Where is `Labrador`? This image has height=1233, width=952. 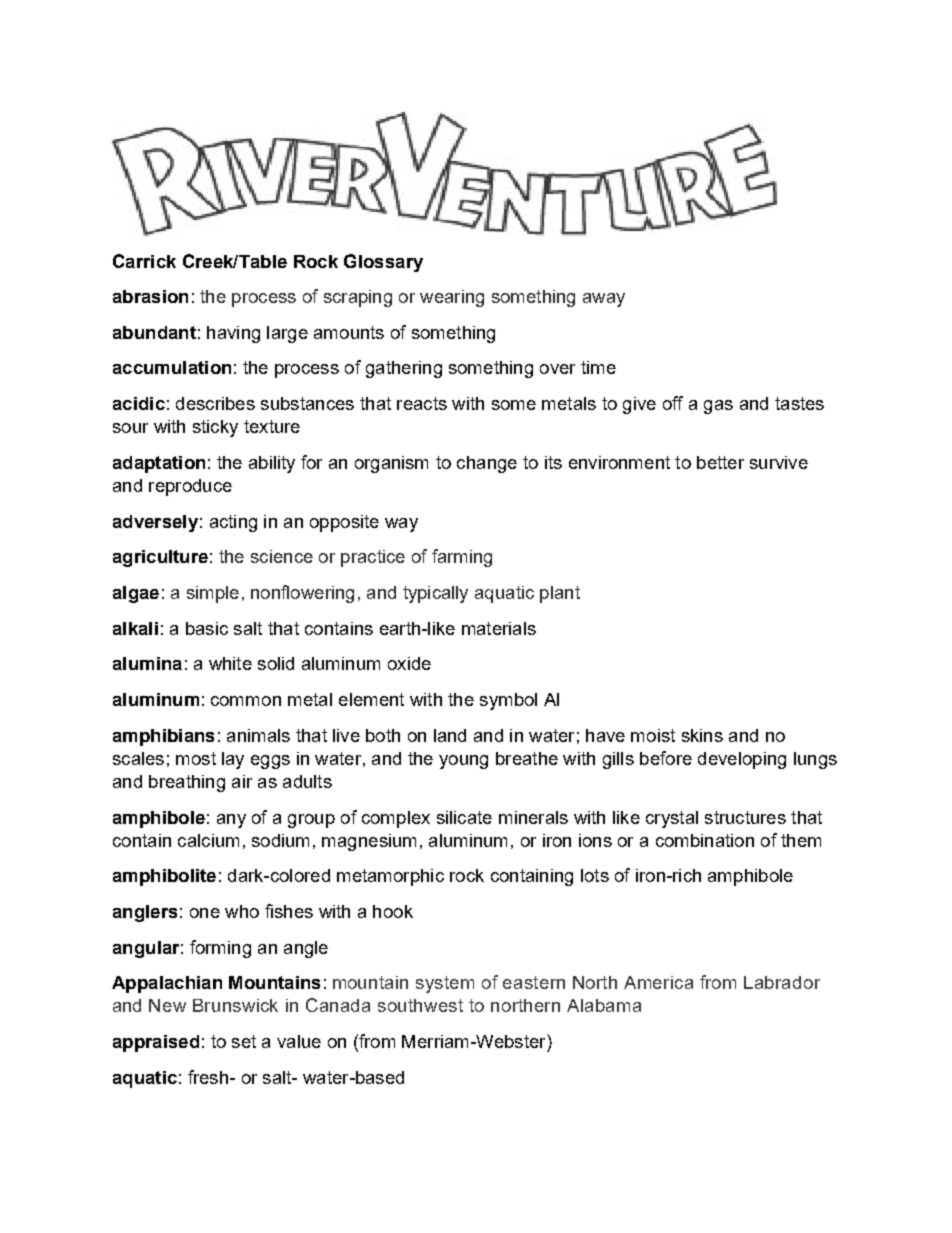 Labrador is located at coordinates (782, 982).
